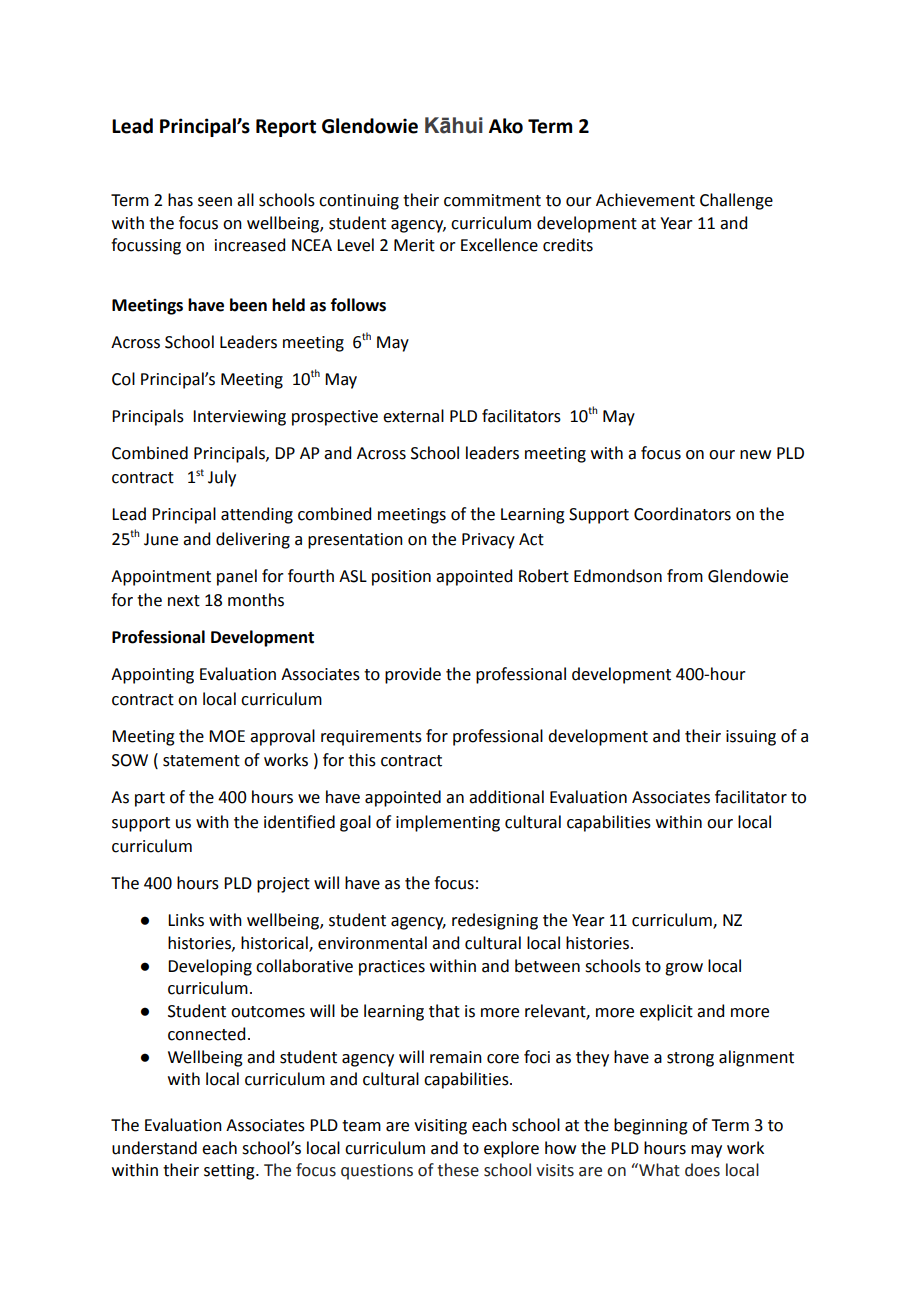 The width and height of the page is (924, 1307). What do you see at coordinates (645, 200) in the page?
I see `Achievement` at bounding box center [645, 200].
